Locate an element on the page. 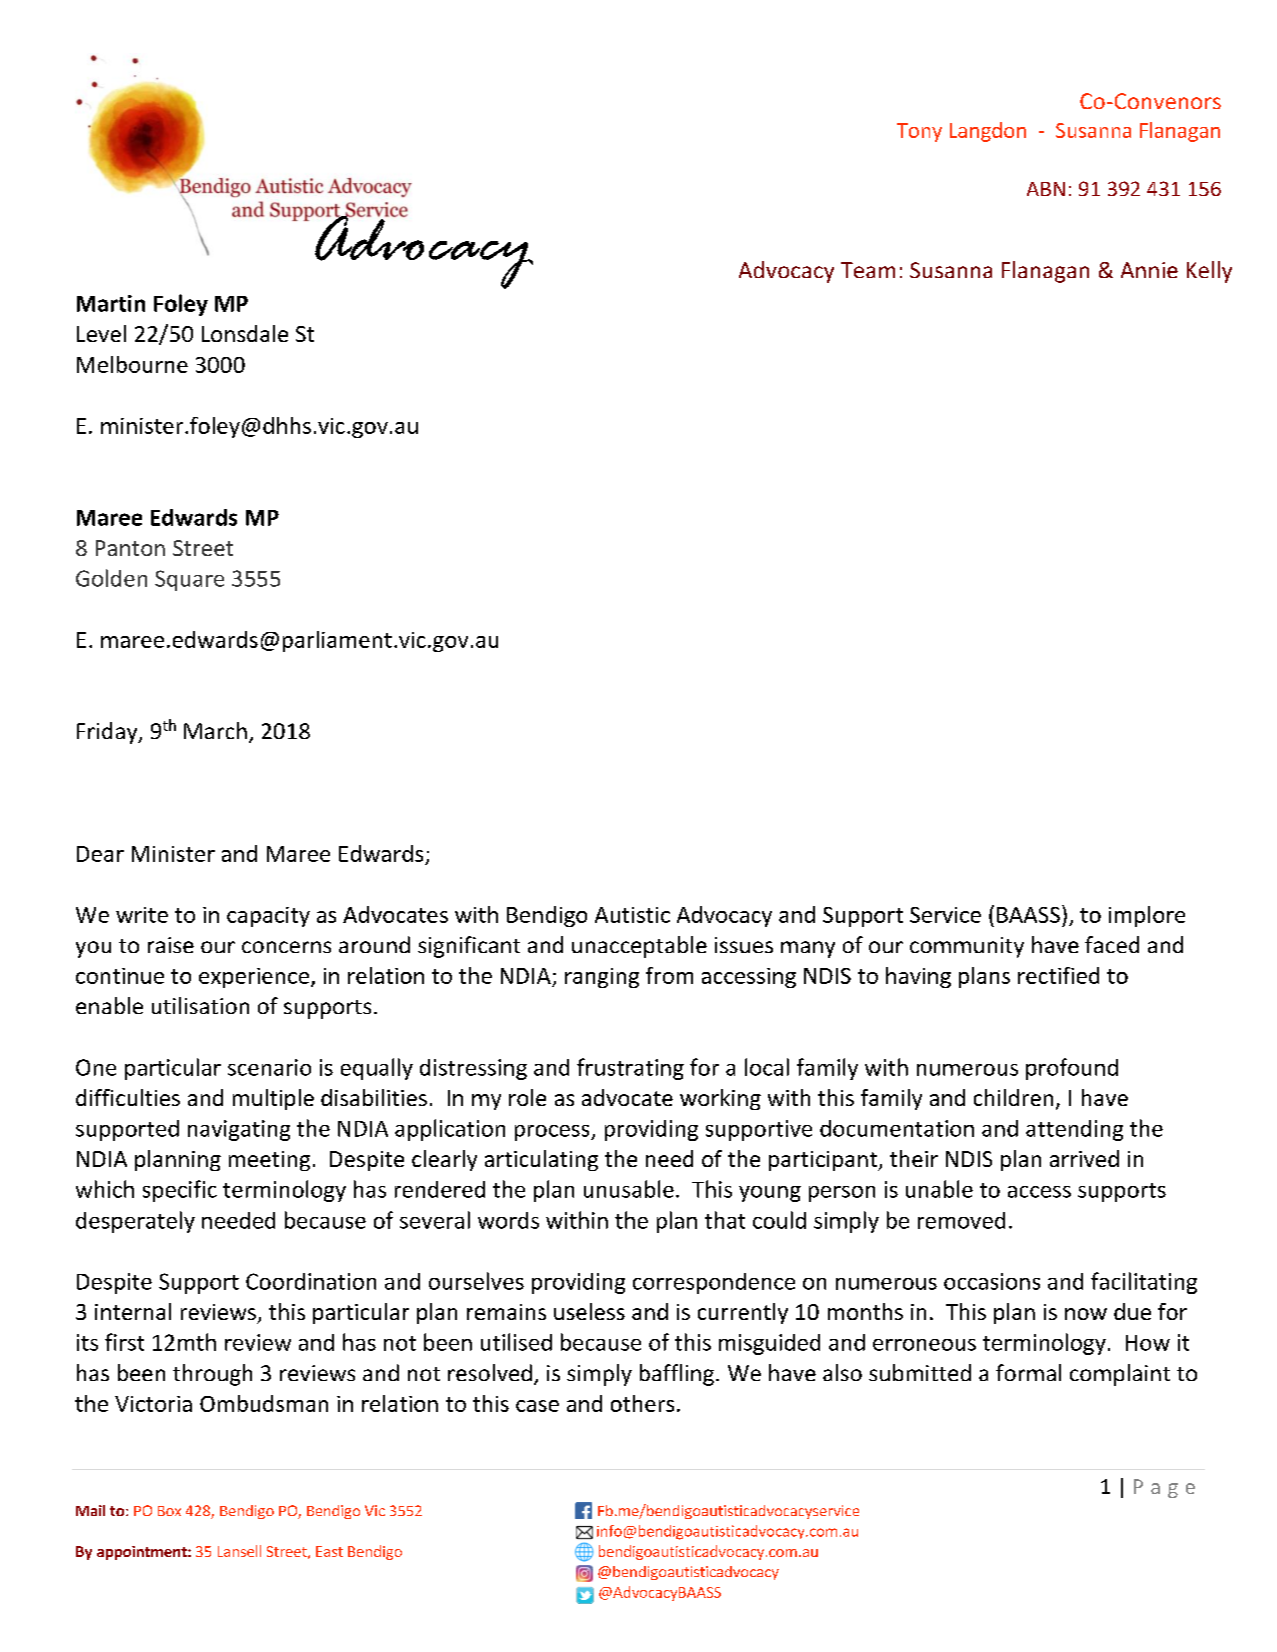 The height and width of the document is (1652, 1277). Team is located at coordinates (868, 270).
